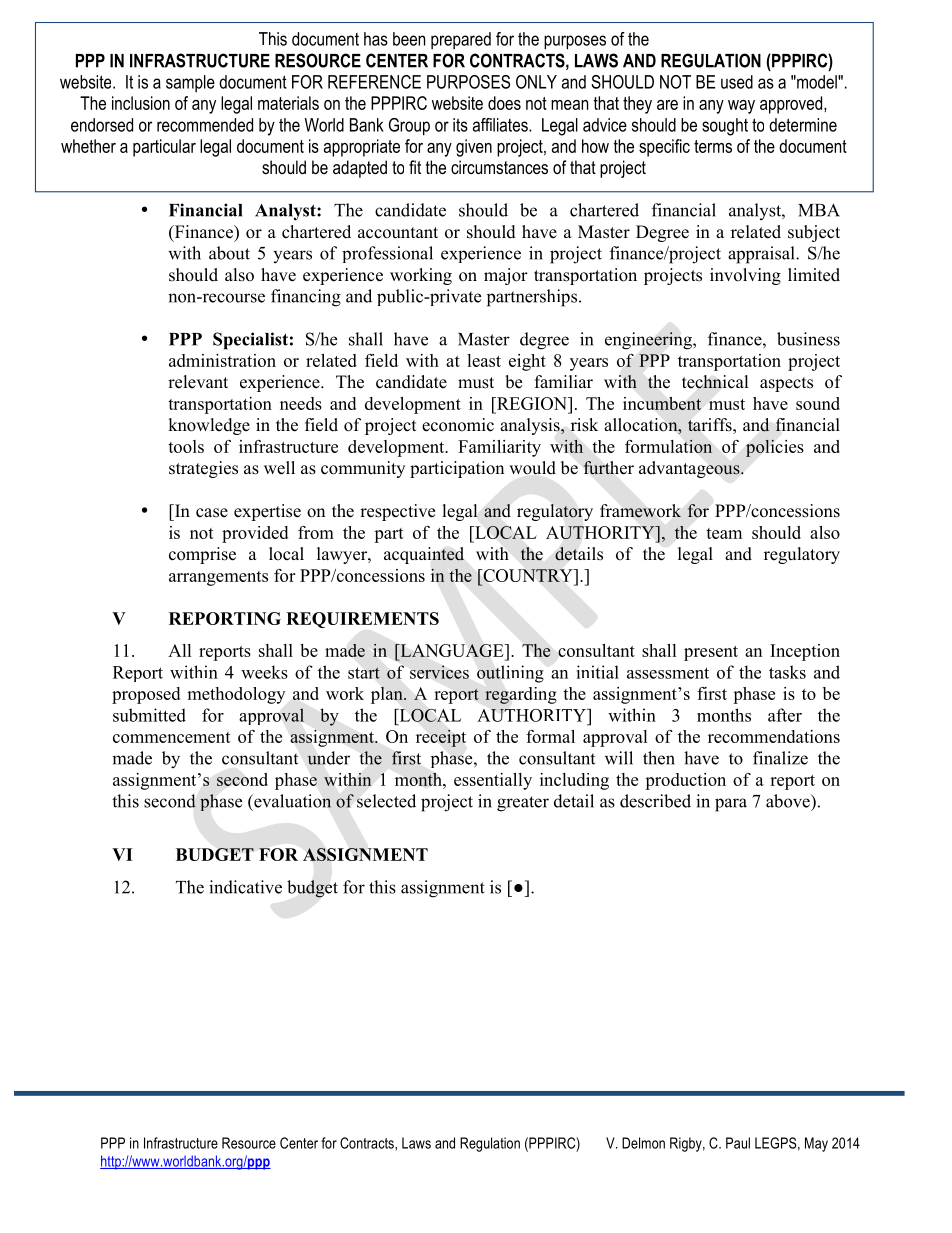  Describe the element at coordinates (816, 1144) in the screenshot. I see `May` at that location.
